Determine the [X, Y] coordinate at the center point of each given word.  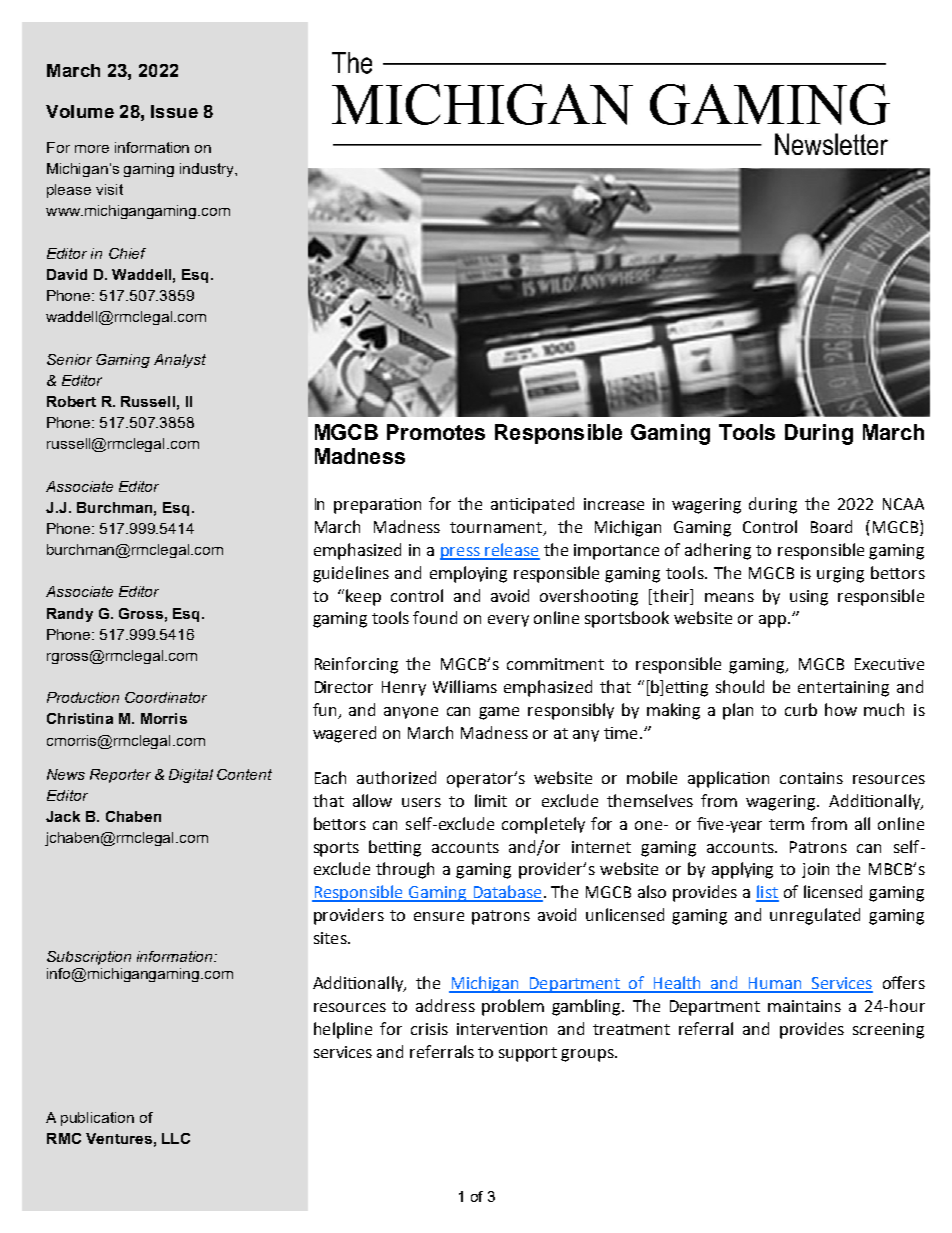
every [508, 621]
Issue [174, 111]
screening [888, 1031]
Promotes [436, 432]
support [528, 1054]
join [815, 870]
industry [208, 170]
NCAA [903, 504]
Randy [70, 615]
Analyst [180, 361]
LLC [176, 1138]
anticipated [532, 505]
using [809, 598]
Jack [63, 816]
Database [507, 893]
